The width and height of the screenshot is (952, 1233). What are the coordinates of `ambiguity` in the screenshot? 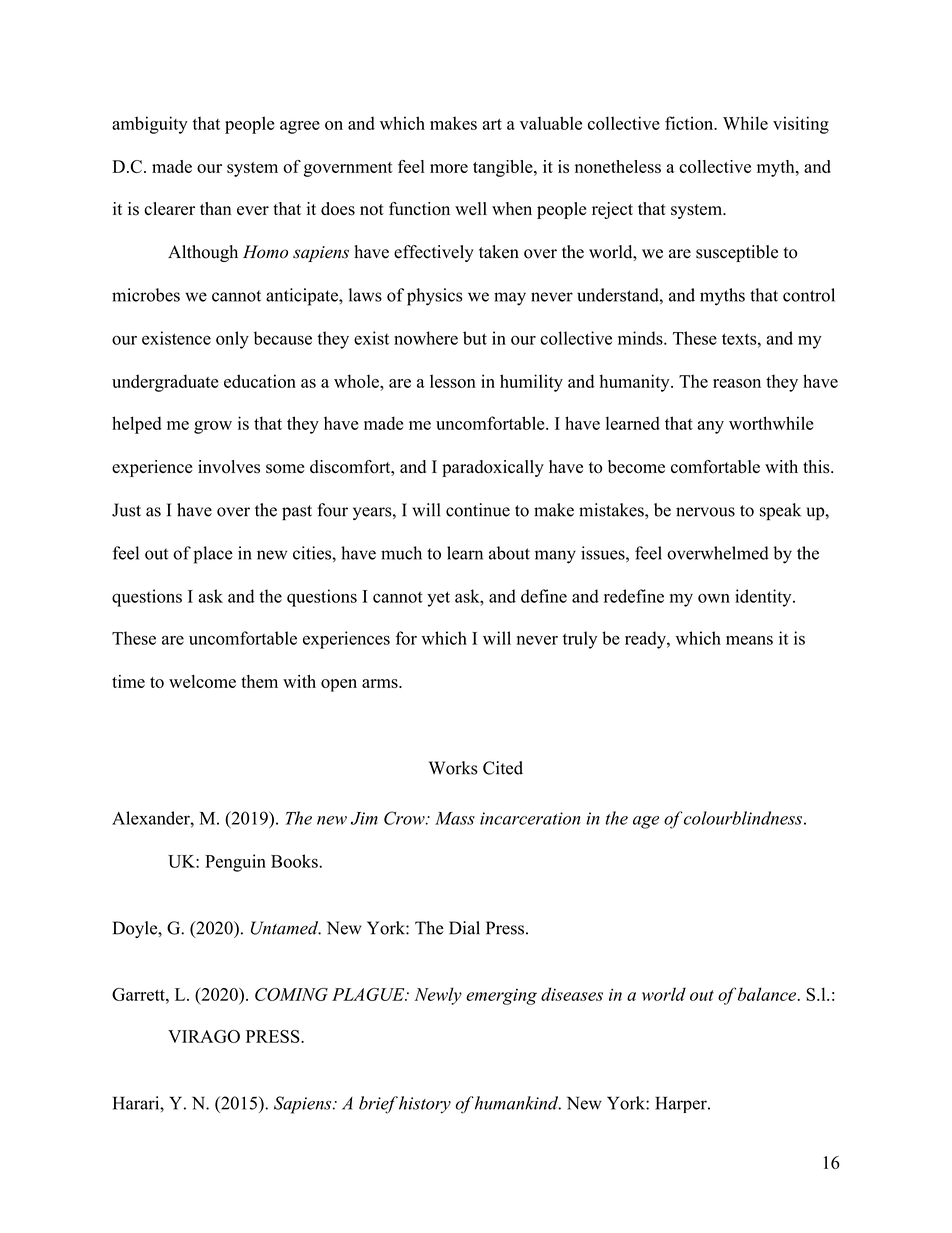 It's located at (150, 125).
